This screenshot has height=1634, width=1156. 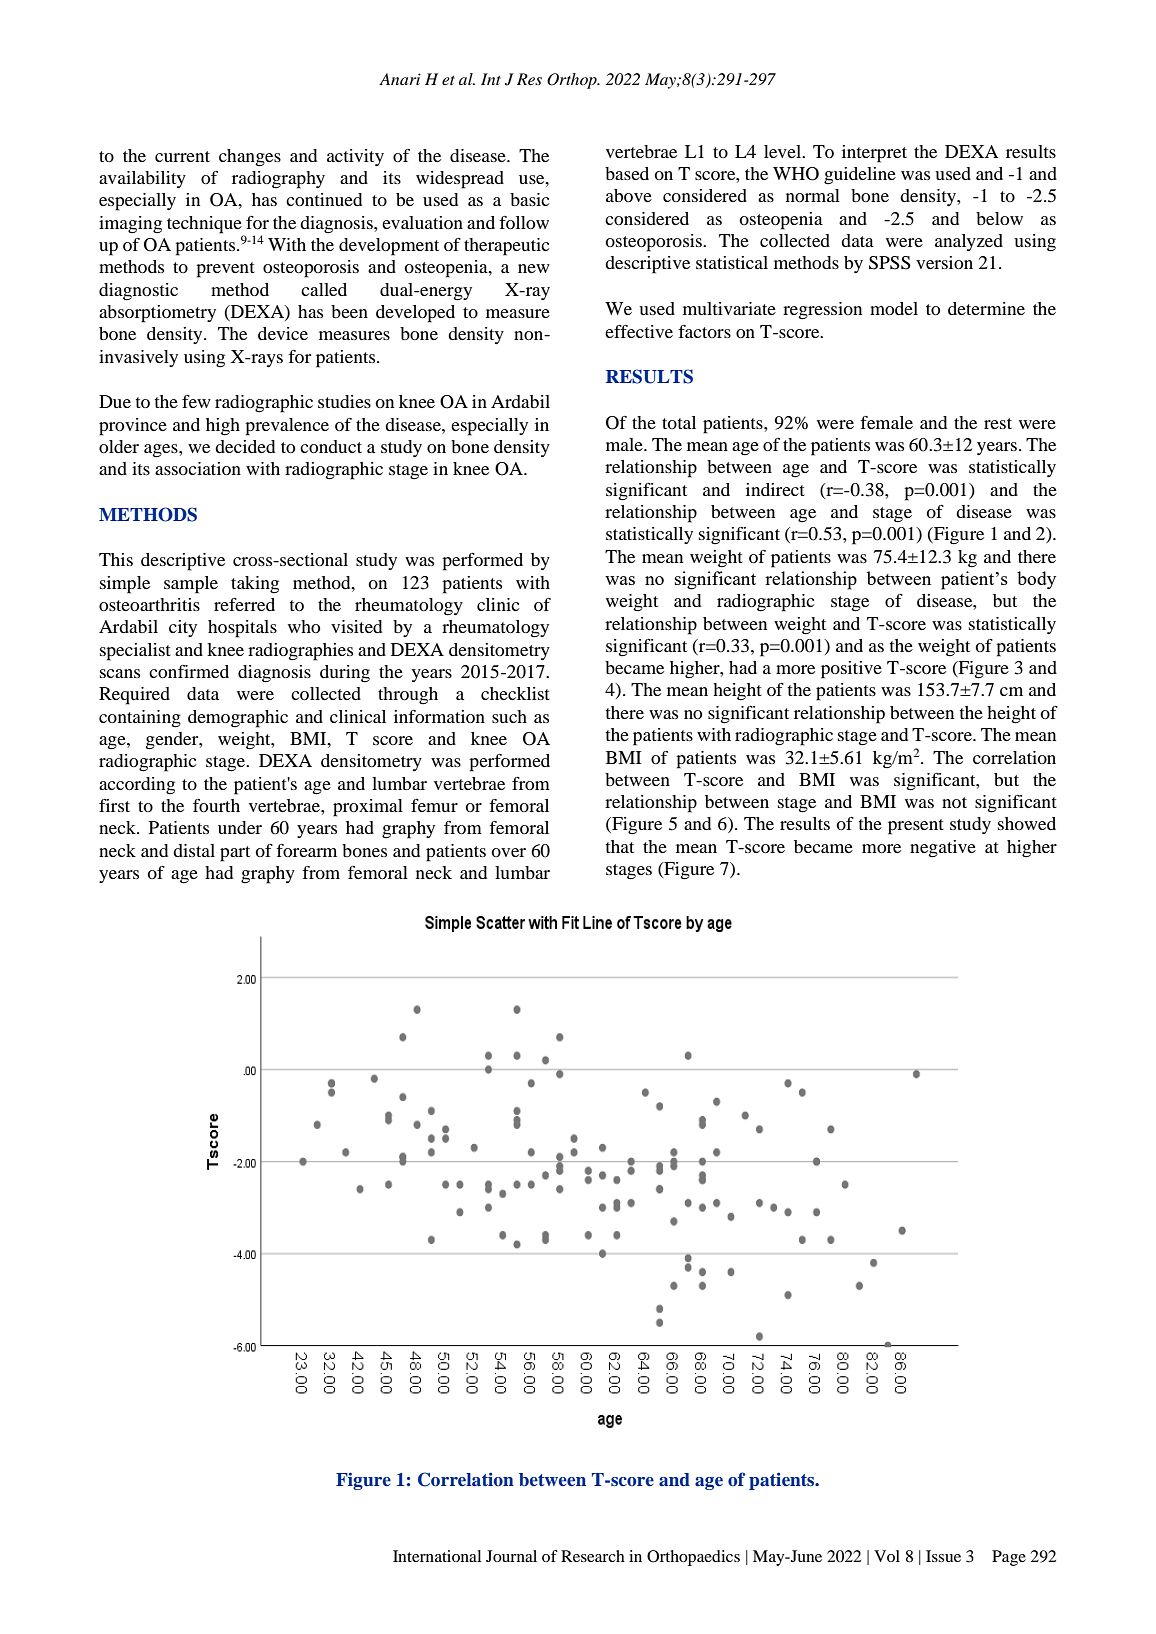 I want to click on International, so click(x=437, y=1556).
